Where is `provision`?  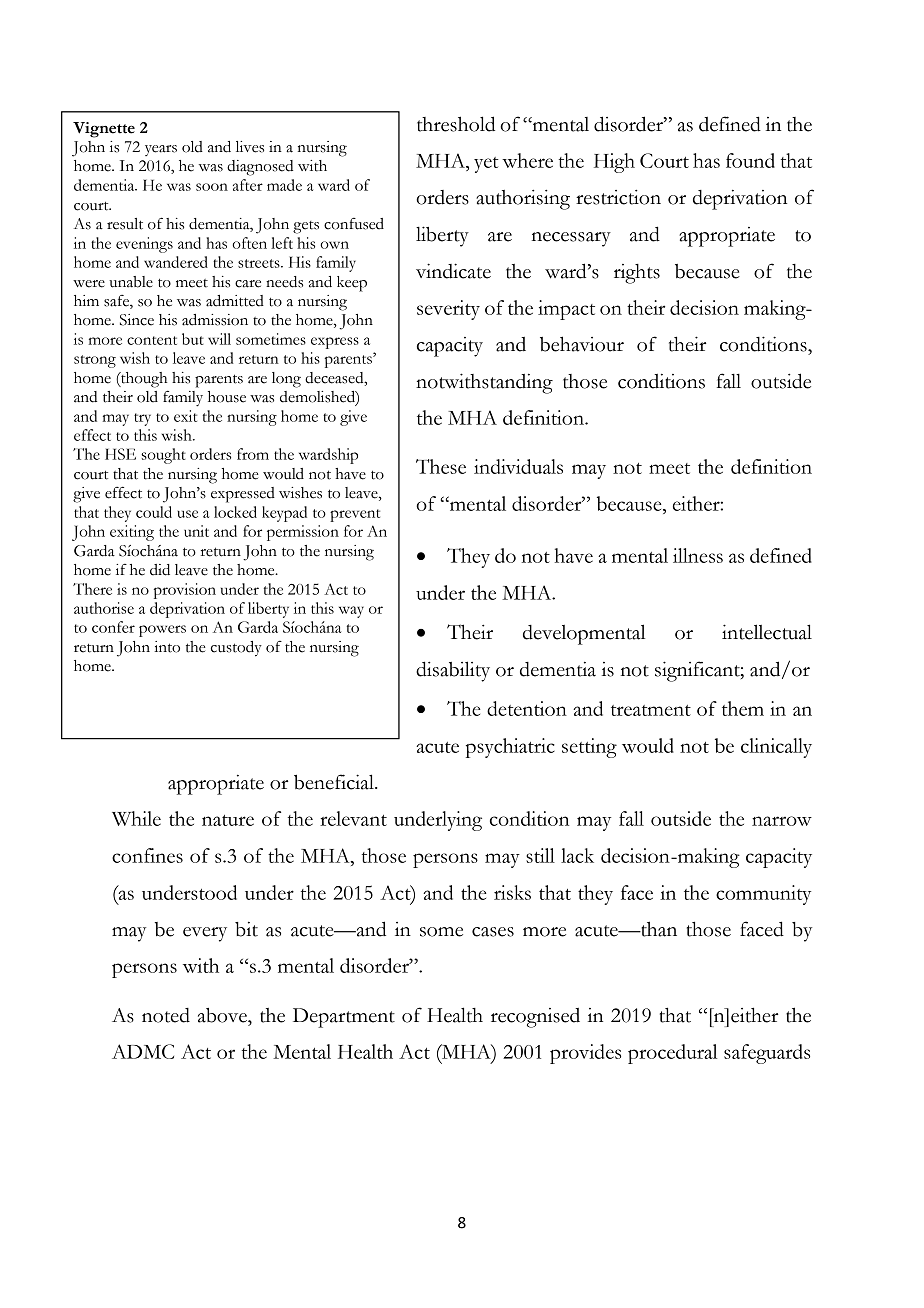 provision is located at coordinates (185, 591).
